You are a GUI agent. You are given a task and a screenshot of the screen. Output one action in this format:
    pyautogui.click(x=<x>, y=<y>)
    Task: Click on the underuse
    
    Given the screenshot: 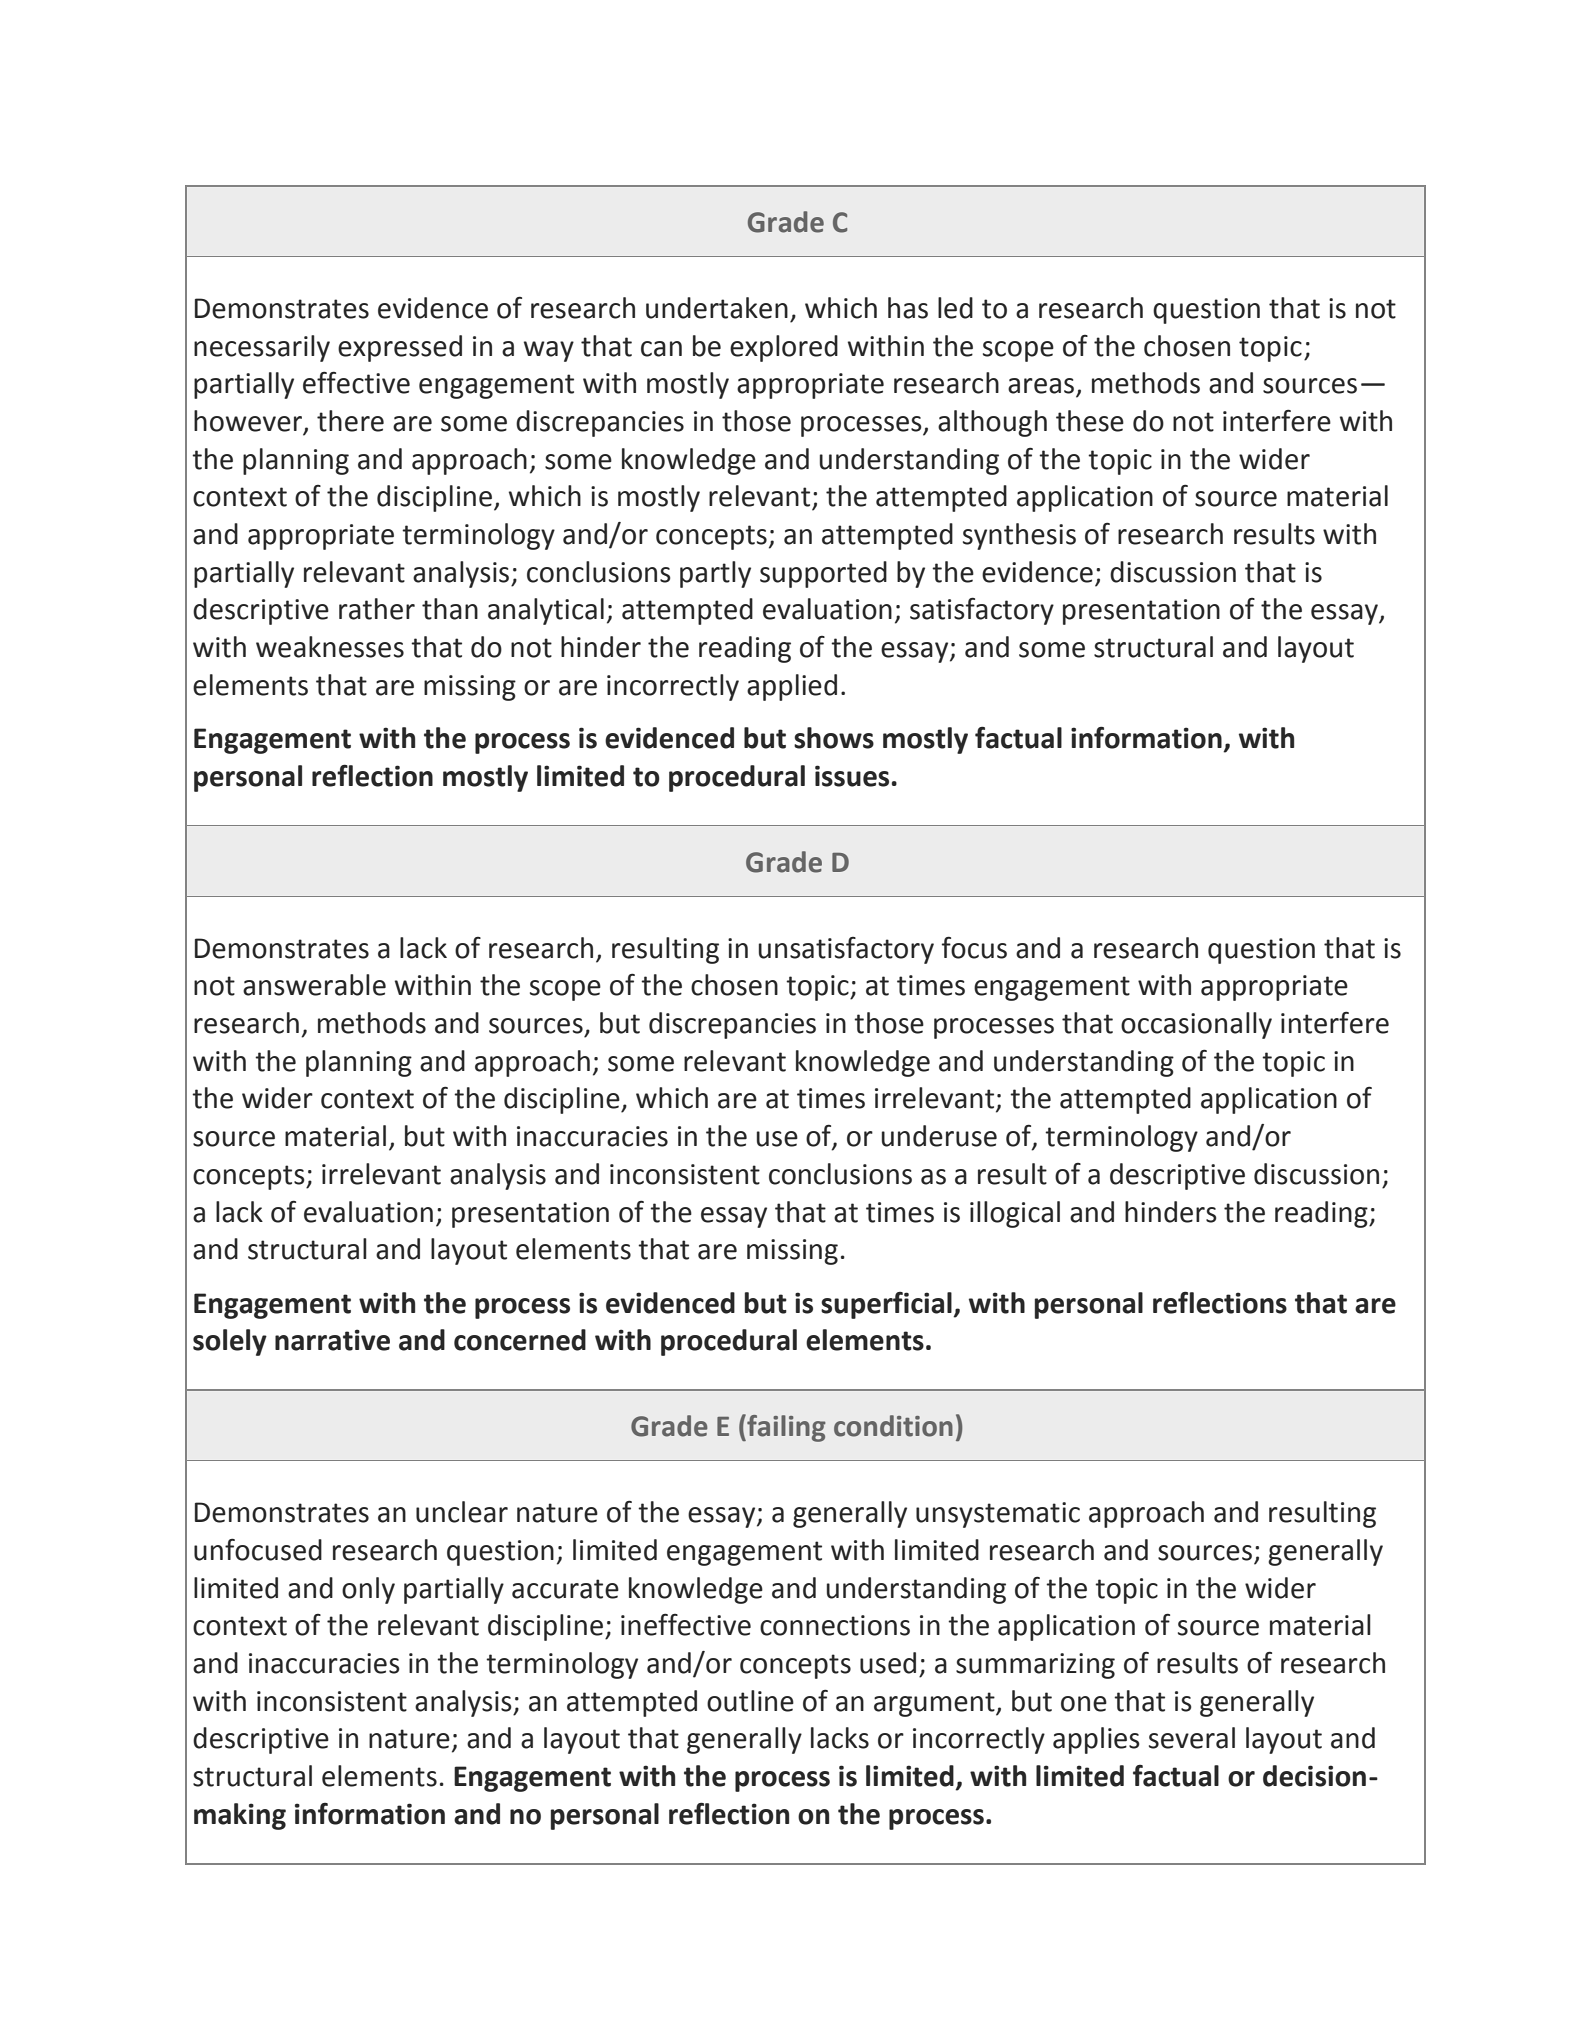 What is the action you would take?
    pyautogui.click(x=939, y=1136)
